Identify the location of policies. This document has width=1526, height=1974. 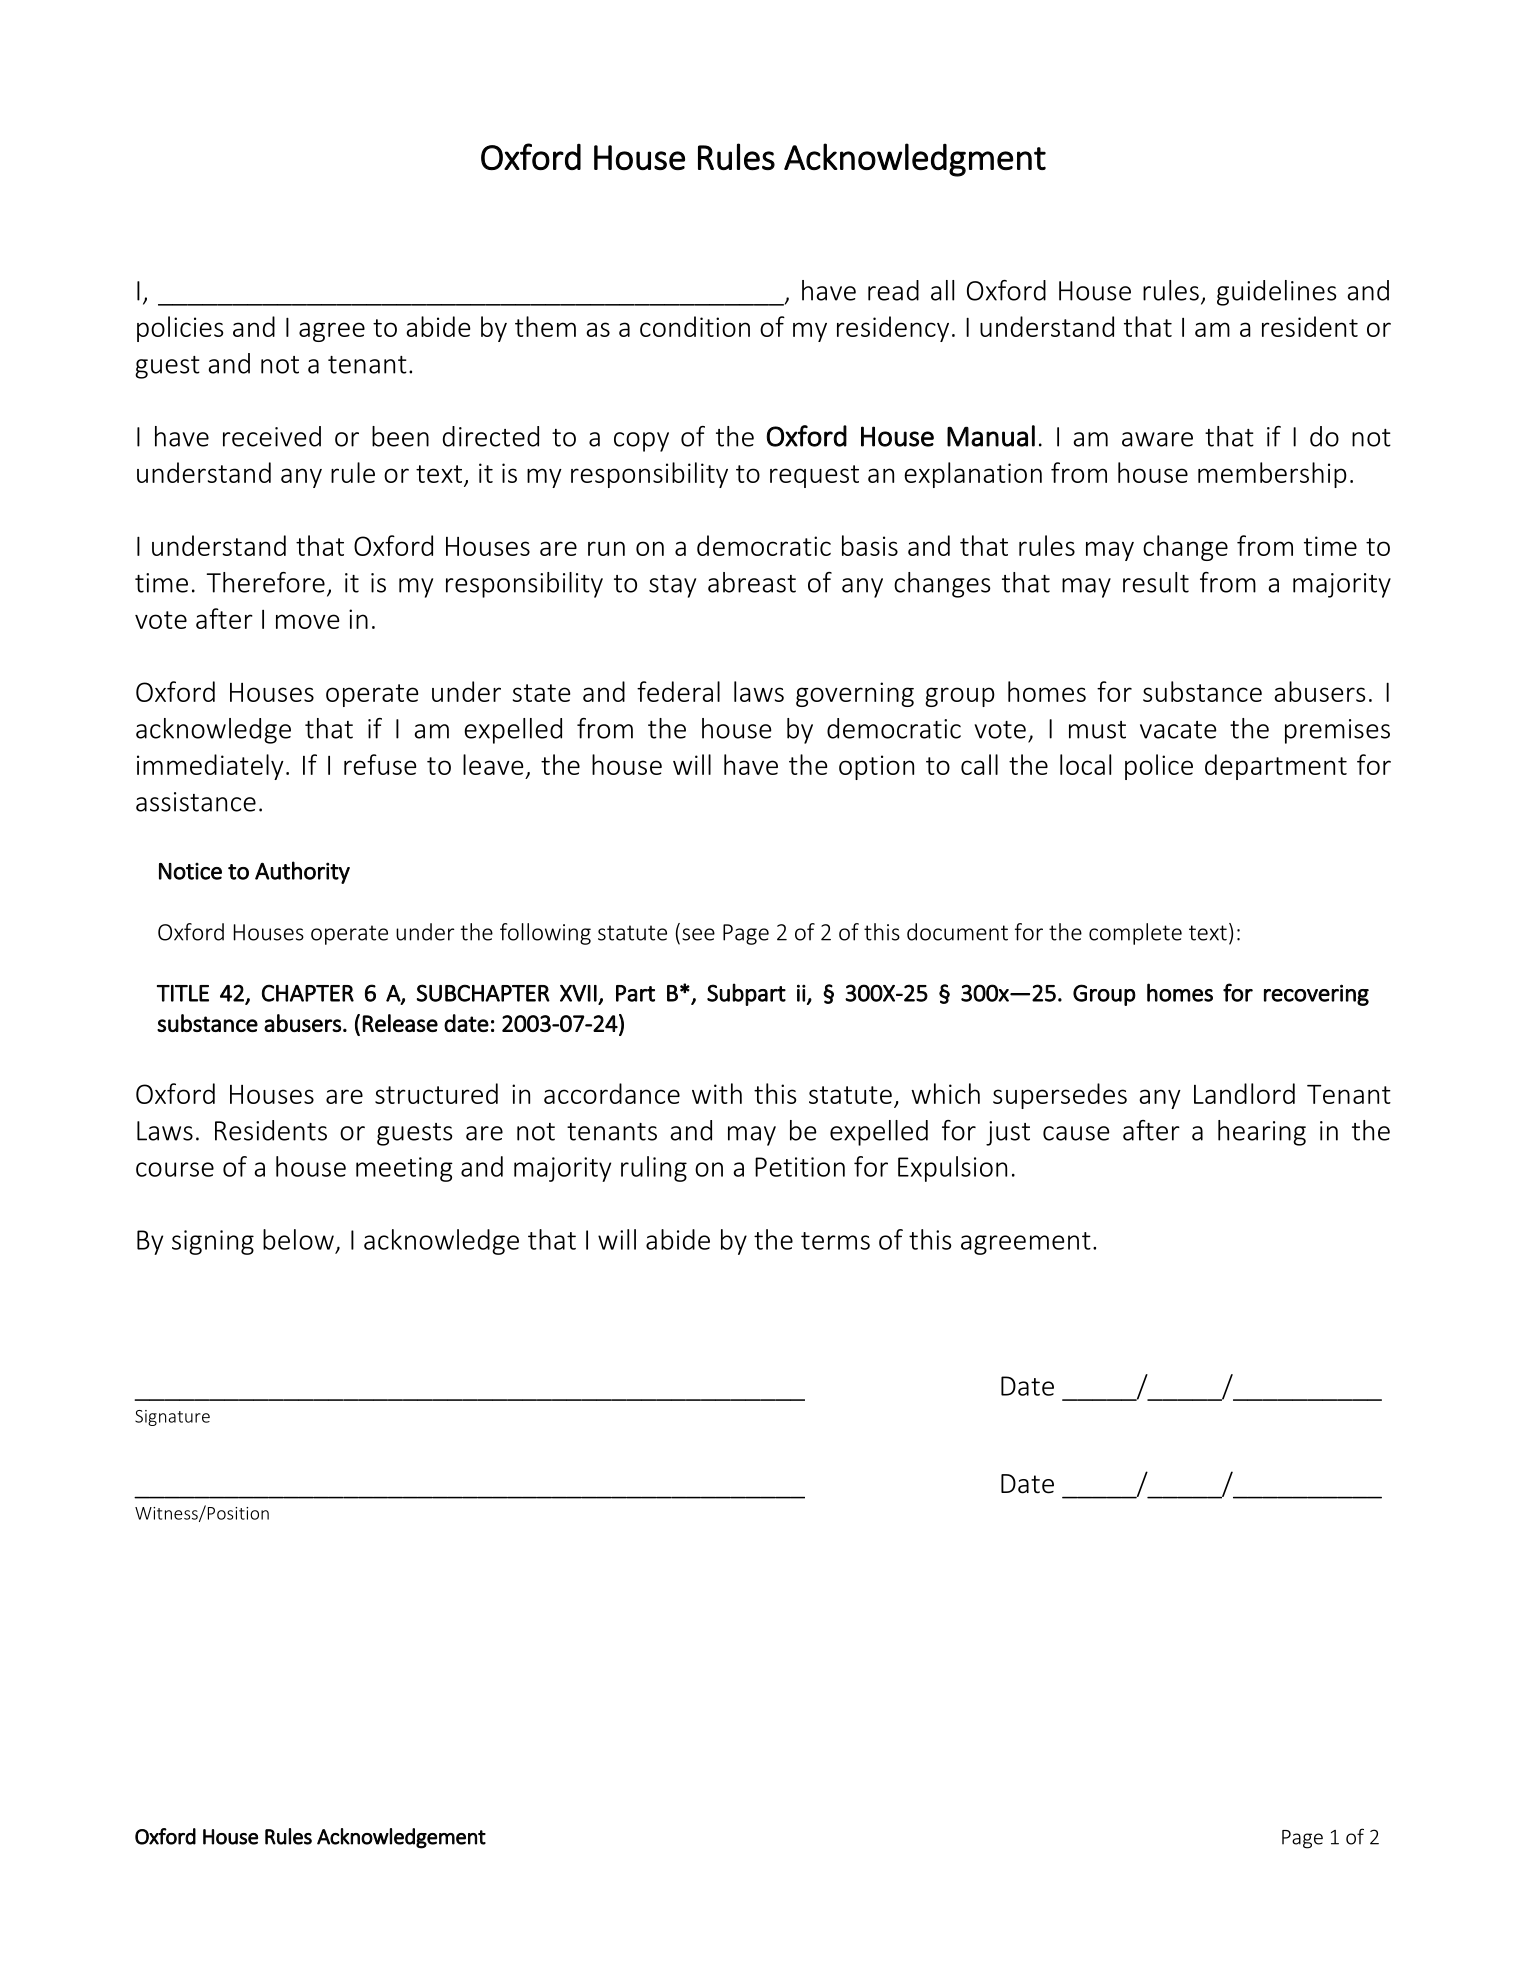
(180, 329).
